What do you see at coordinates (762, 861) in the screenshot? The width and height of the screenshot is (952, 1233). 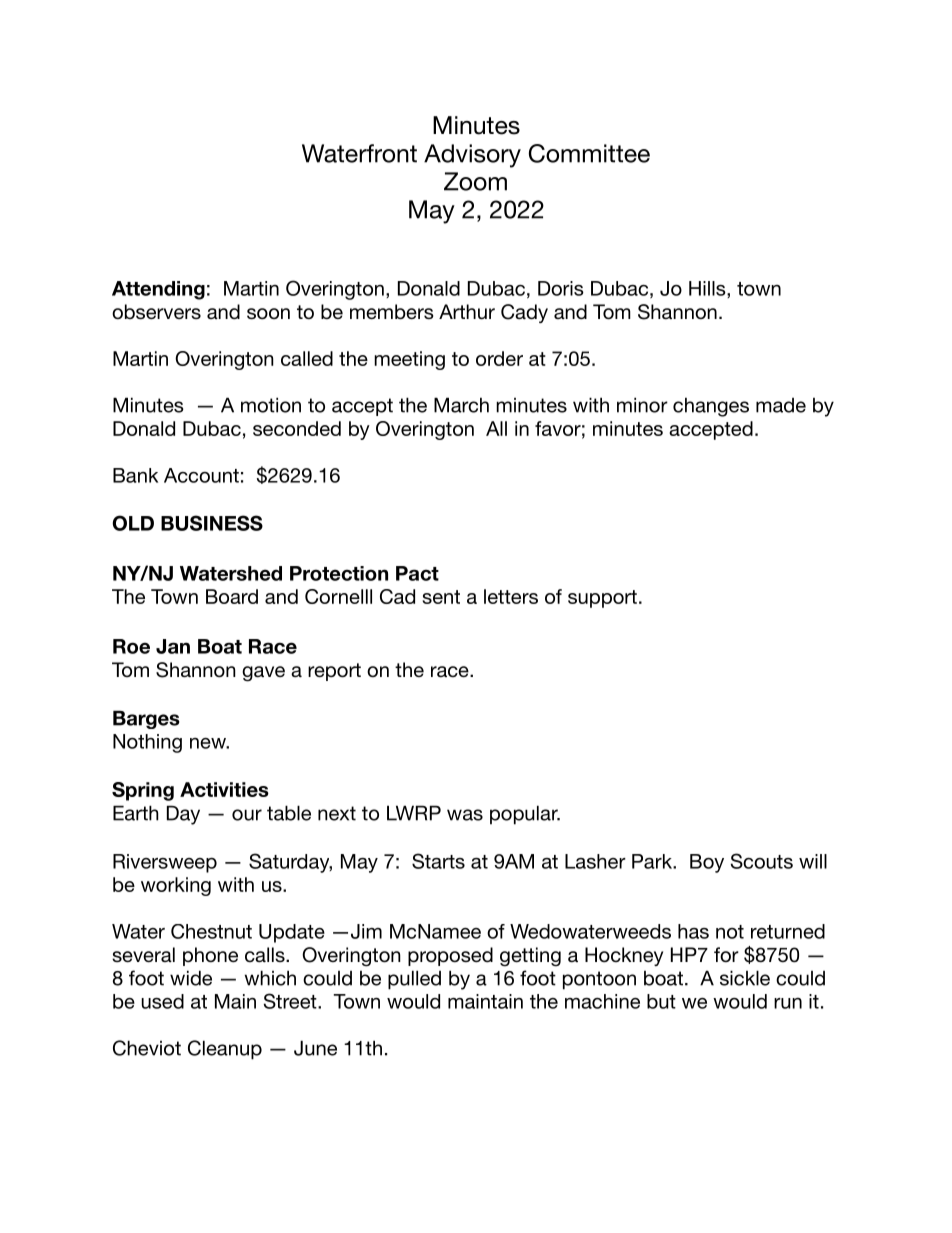 I see `Scouts` at bounding box center [762, 861].
